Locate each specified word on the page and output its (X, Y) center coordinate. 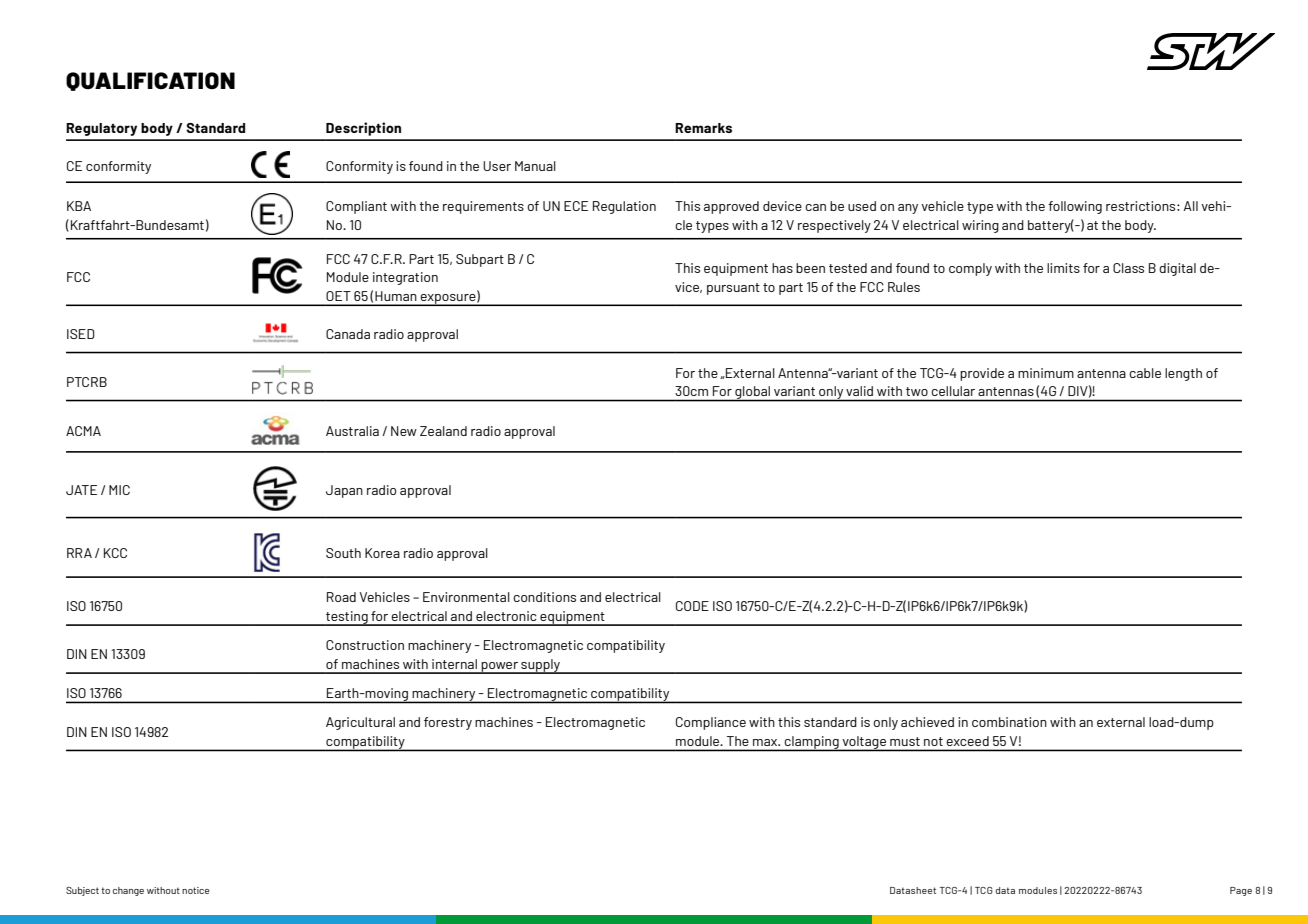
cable (1145, 373)
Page (1241, 891)
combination (1009, 722)
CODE (692, 606)
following (1075, 207)
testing (347, 618)
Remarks (703, 128)
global (752, 393)
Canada (348, 334)
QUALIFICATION (150, 81)
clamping (812, 743)
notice (195, 890)
